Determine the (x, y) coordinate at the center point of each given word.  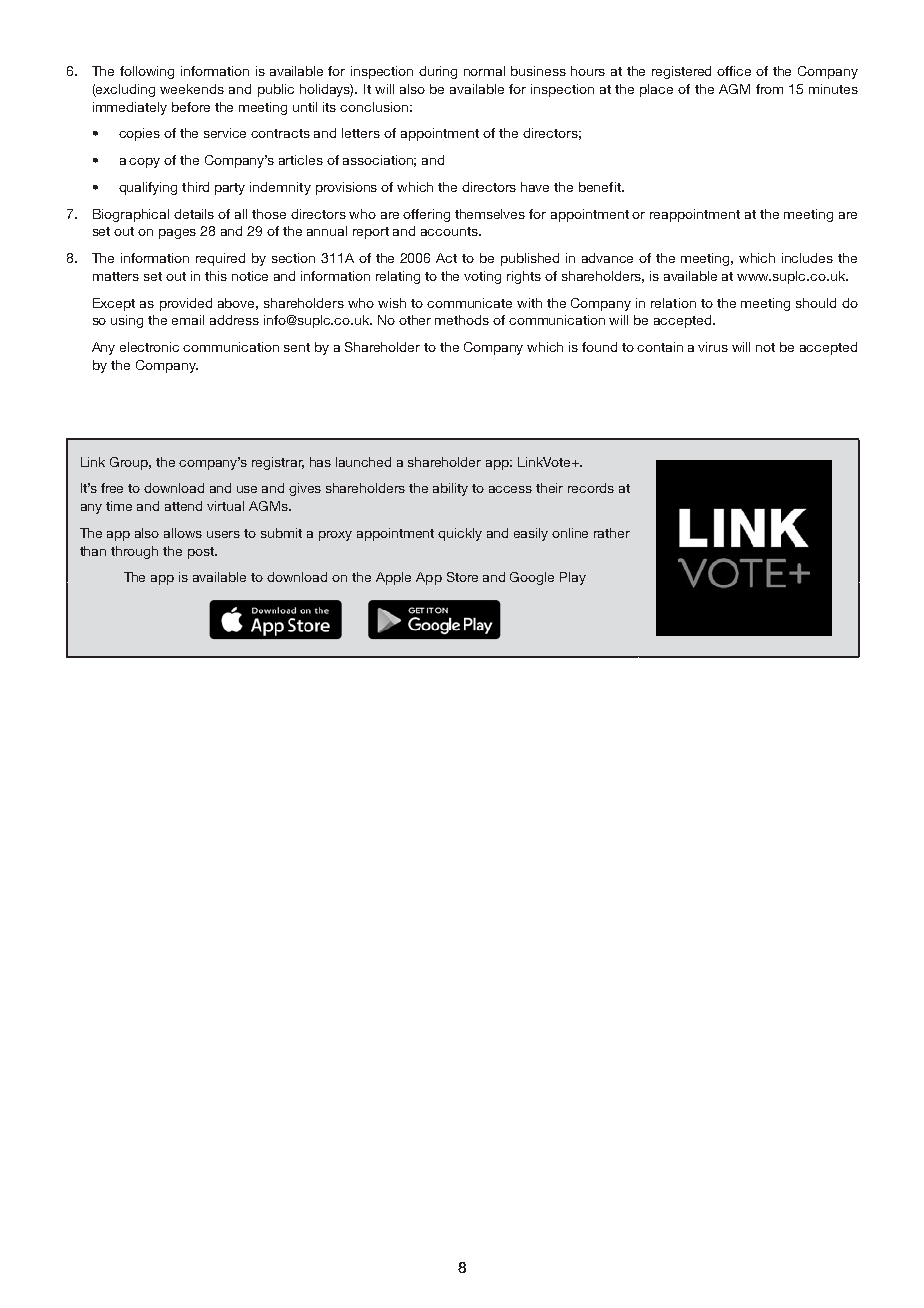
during (438, 72)
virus (713, 347)
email (188, 320)
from (769, 89)
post (202, 553)
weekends (192, 89)
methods (462, 320)
